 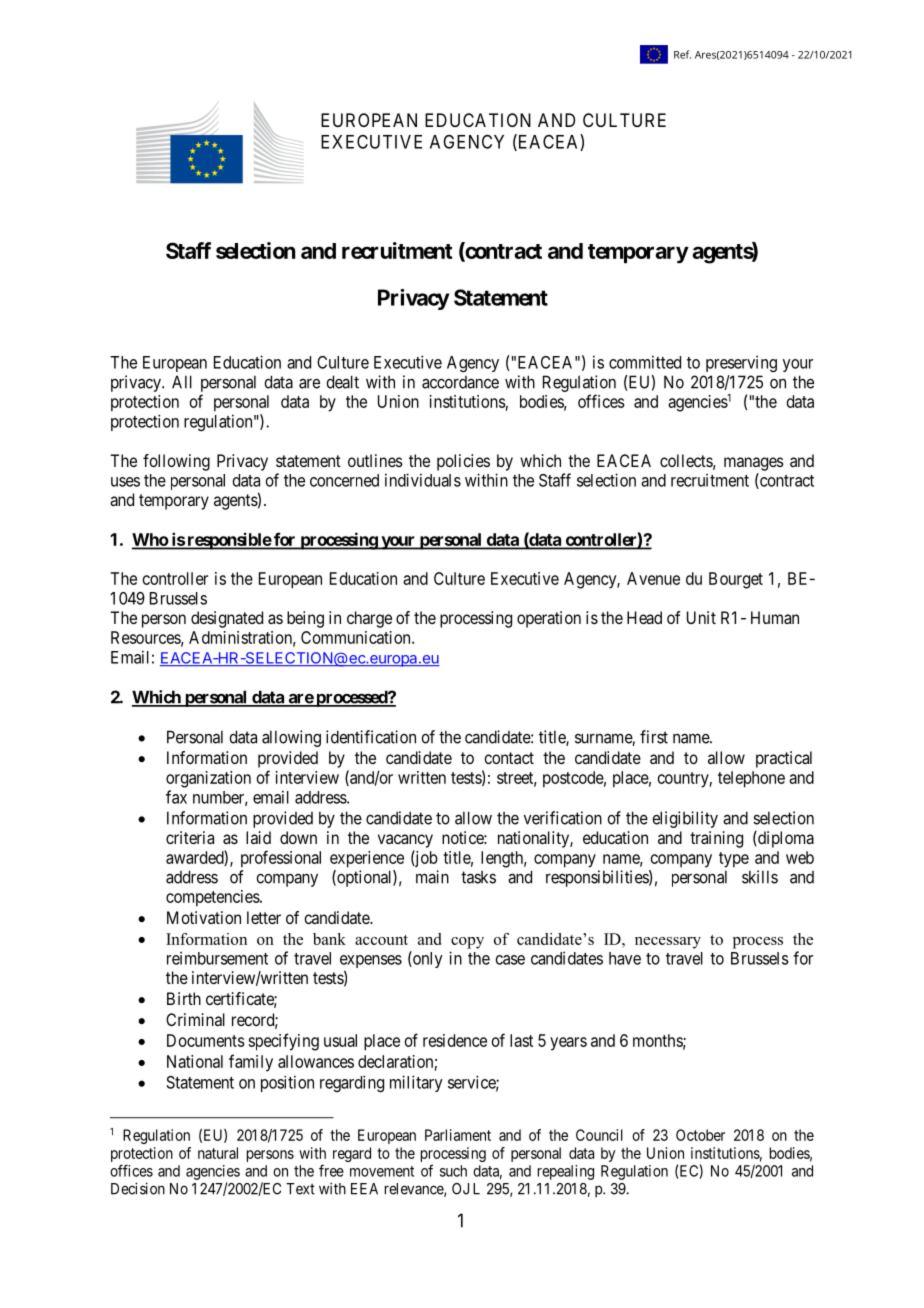 What do you see at coordinates (700, 1135) in the screenshot?
I see `October` at bounding box center [700, 1135].
